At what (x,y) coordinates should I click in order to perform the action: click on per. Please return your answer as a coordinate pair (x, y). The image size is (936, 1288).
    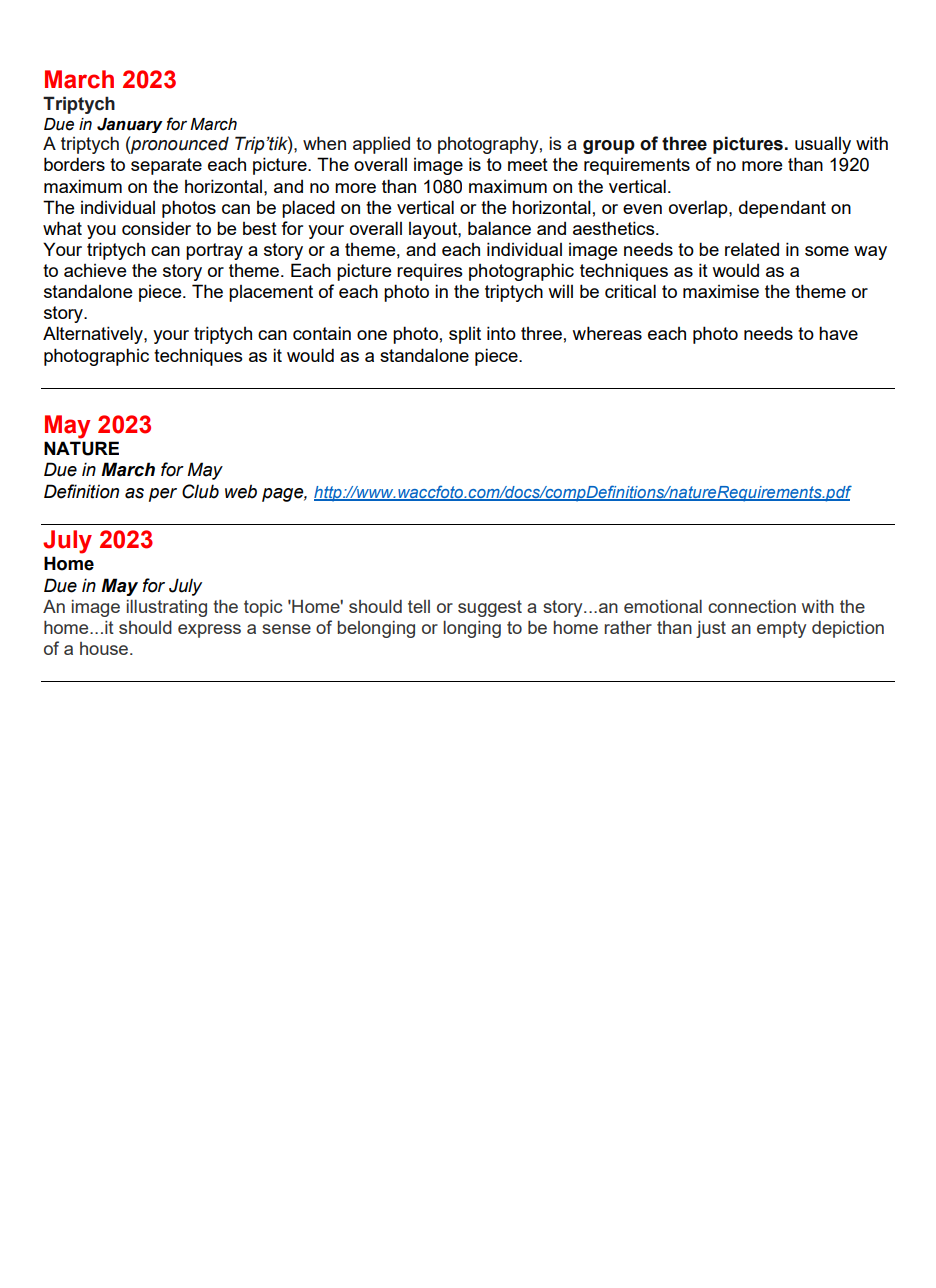
    Looking at the image, I should click on (163, 495).
